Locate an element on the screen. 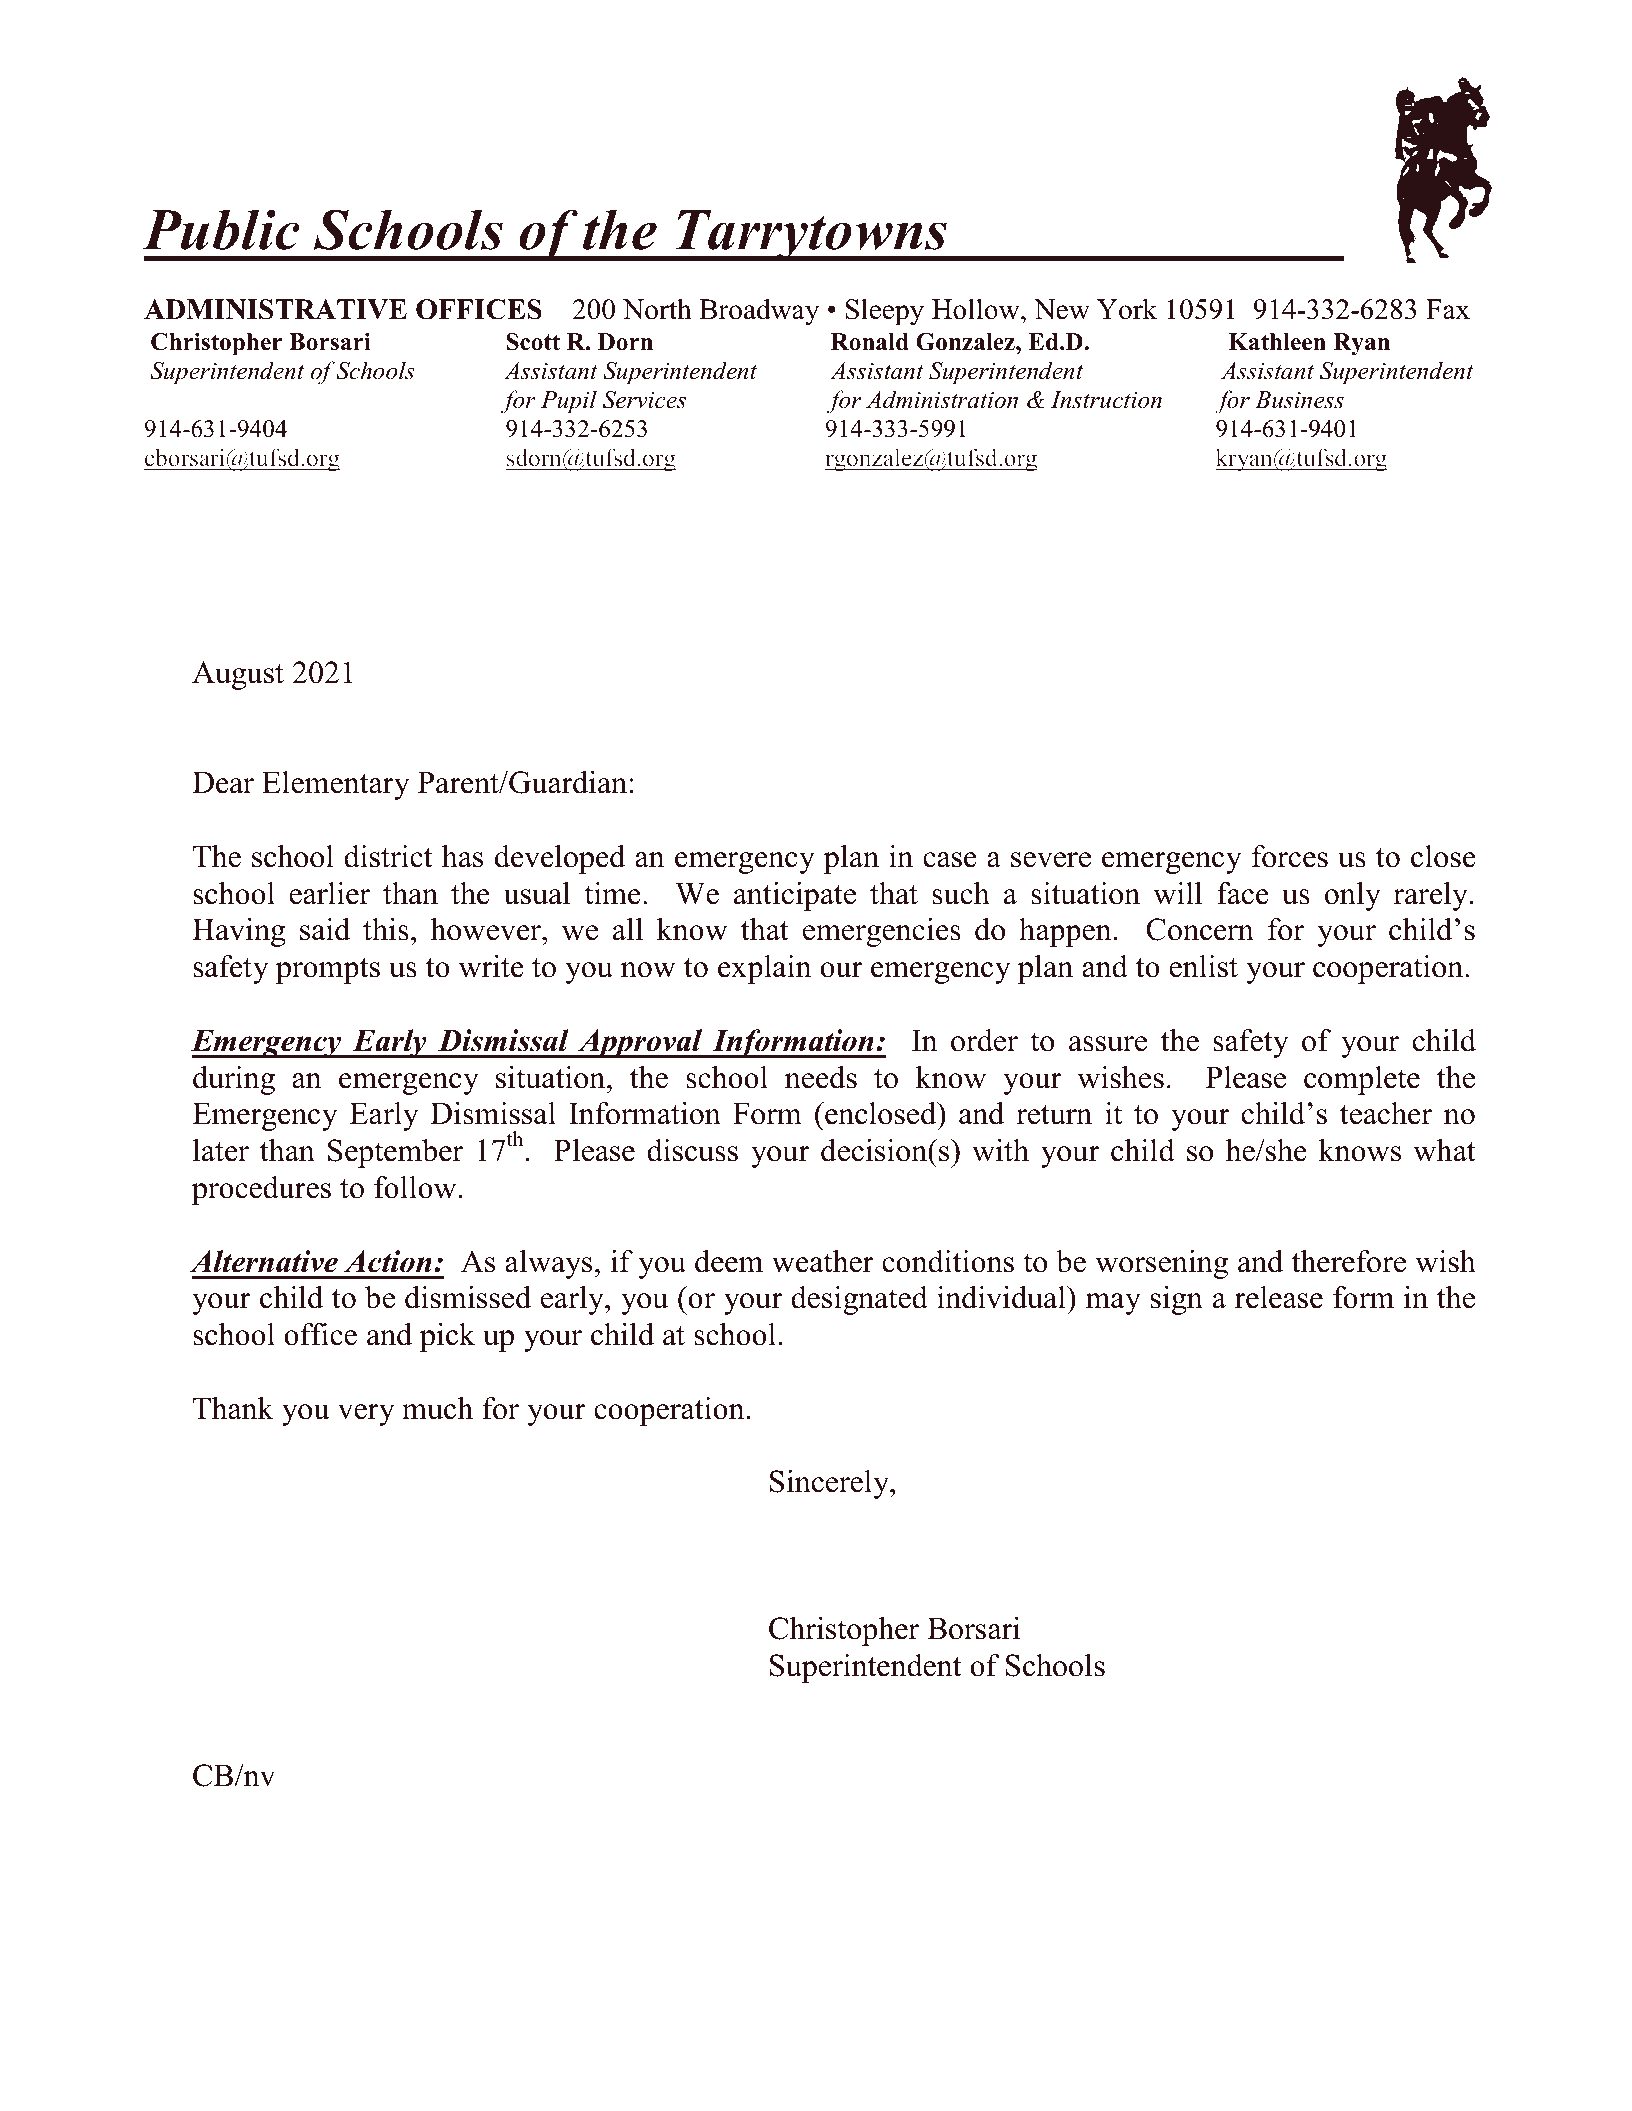  Sincerely is located at coordinates (831, 1484).
